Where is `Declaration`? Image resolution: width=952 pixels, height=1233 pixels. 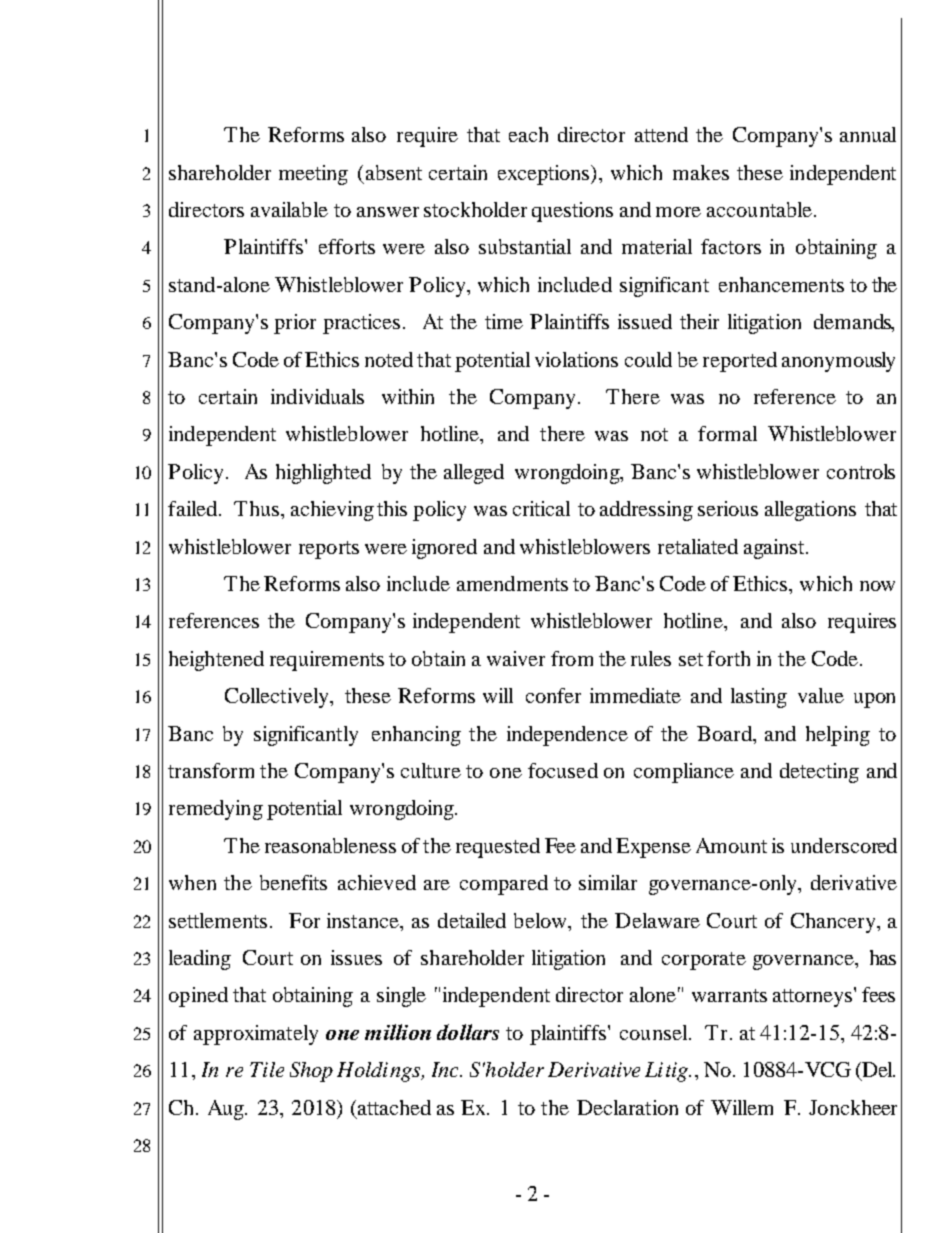
Declaration is located at coordinates (627, 1107).
